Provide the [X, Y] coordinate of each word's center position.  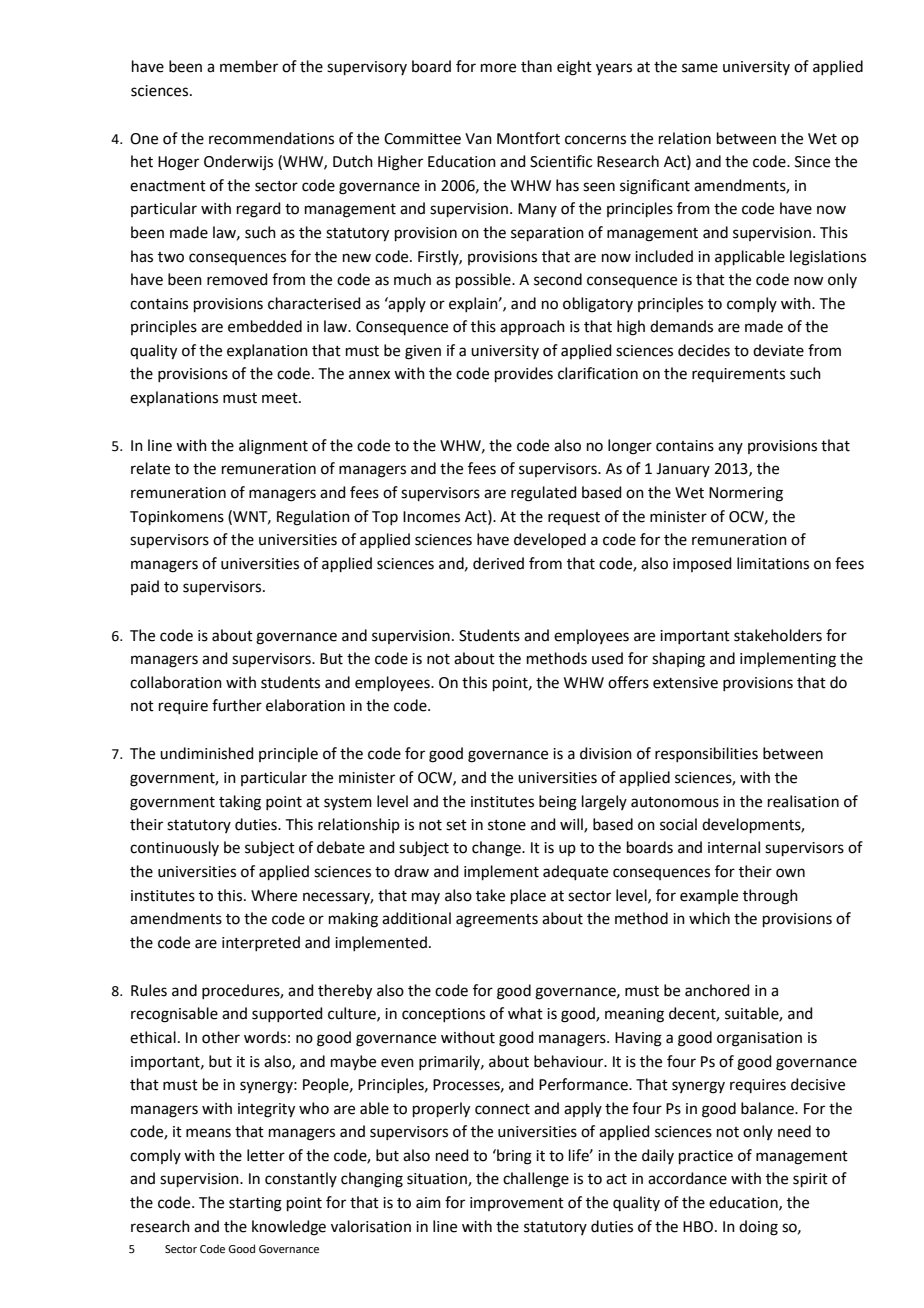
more [498, 68]
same [700, 68]
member [249, 66]
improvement [517, 1204]
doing [758, 1228]
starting [255, 1204]
